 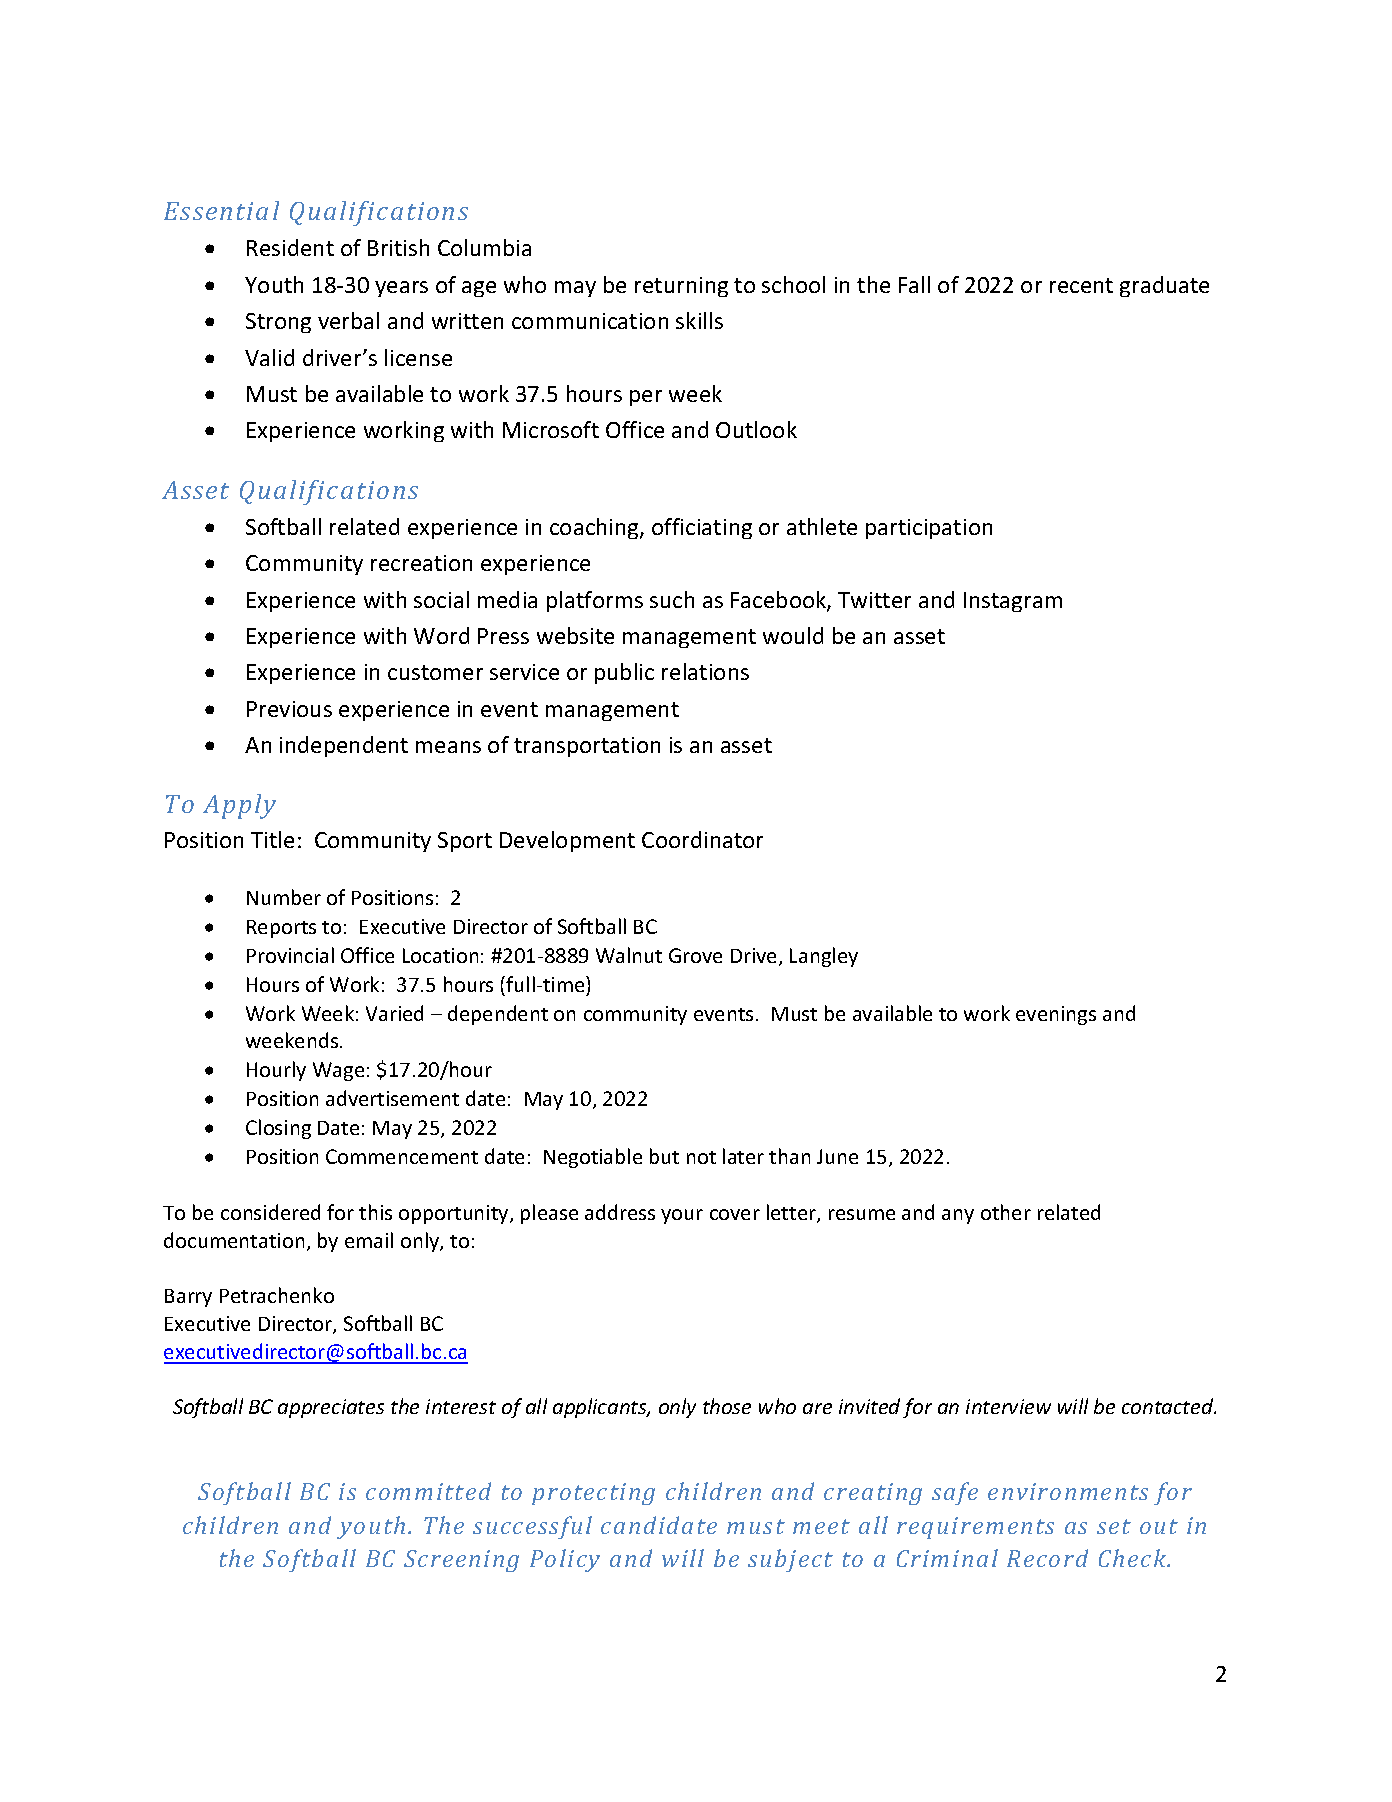 I want to click on evenings, so click(x=1056, y=1015).
